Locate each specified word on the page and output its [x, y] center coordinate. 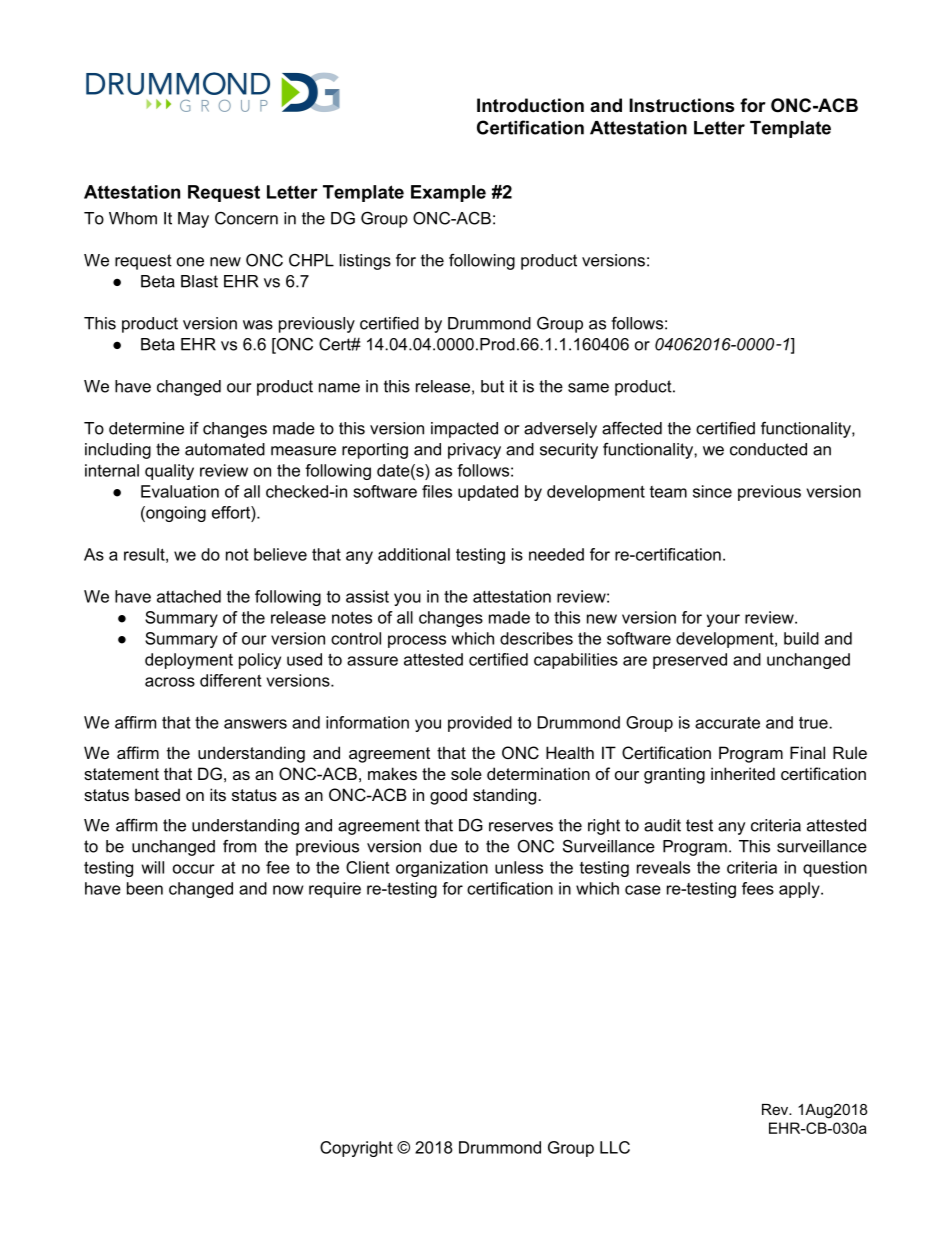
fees [758, 888]
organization [442, 869]
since [712, 491]
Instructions [681, 105]
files [437, 491]
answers [255, 724]
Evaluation [180, 491]
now [288, 890]
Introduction [530, 105]
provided [480, 724]
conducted [768, 449]
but [492, 386]
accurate [727, 723]
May [193, 220]
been [145, 888]
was [258, 325]
